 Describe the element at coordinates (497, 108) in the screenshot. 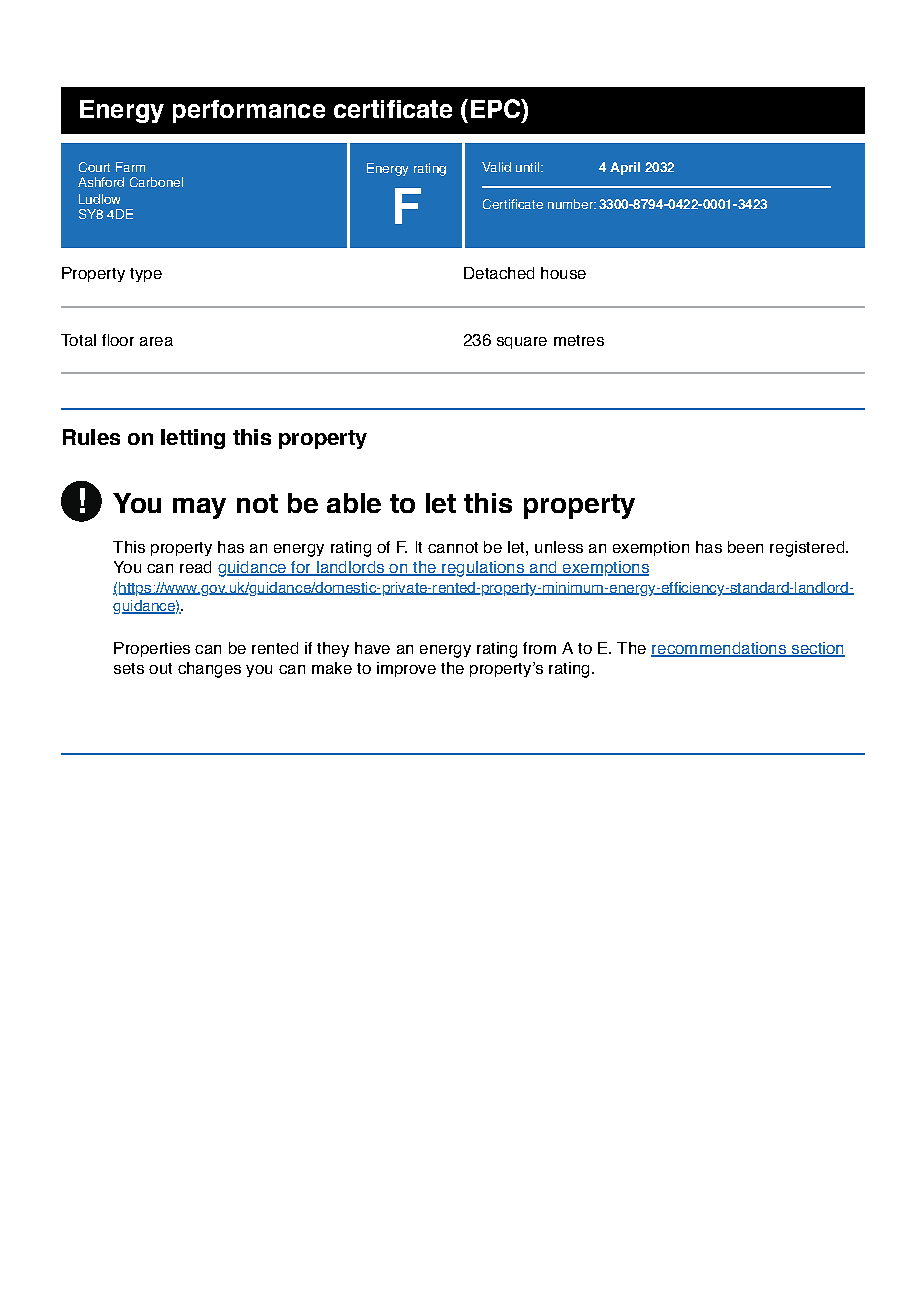

I see `EPC` at that location.
